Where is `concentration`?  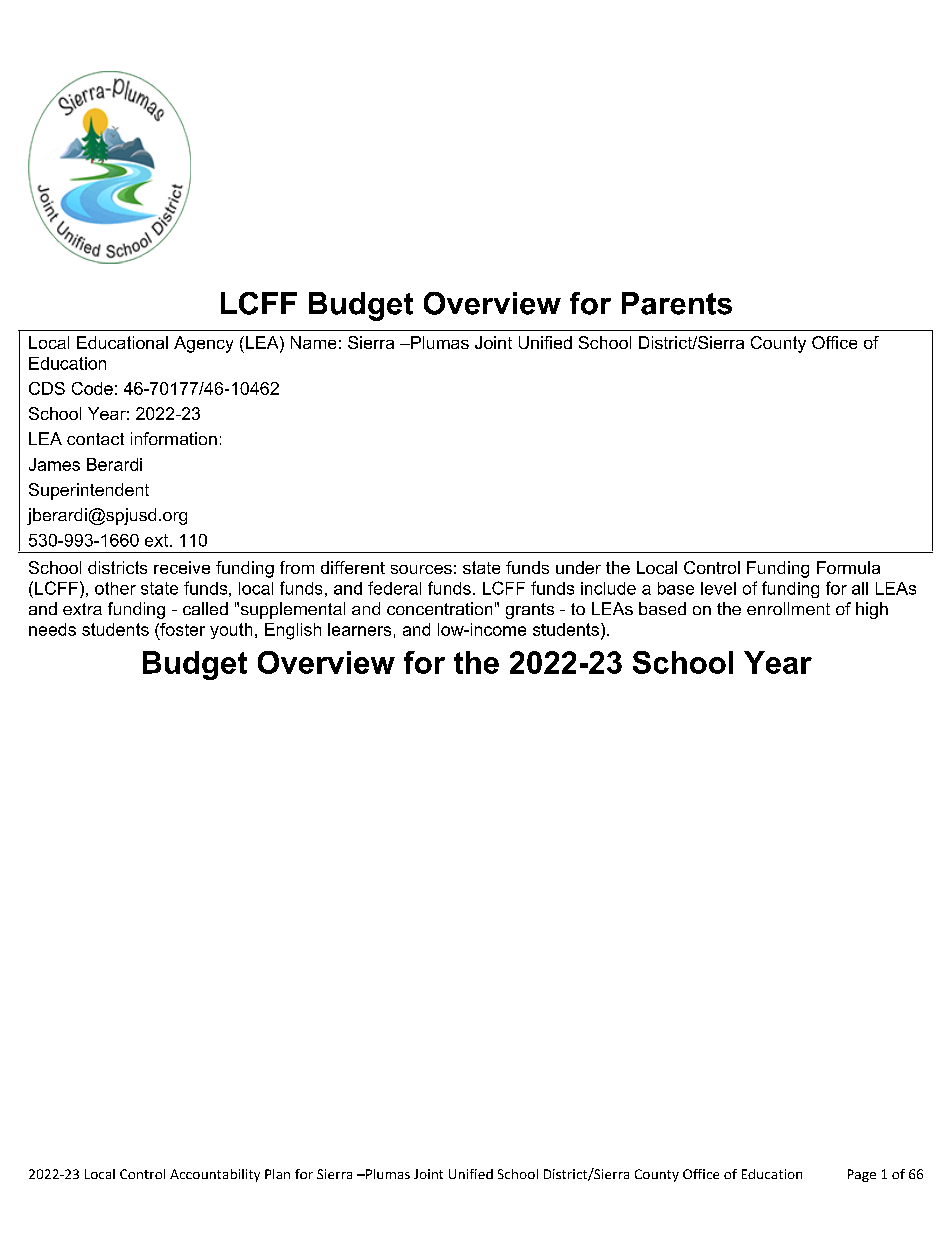
concentration is located at coordinates (439, 608).
